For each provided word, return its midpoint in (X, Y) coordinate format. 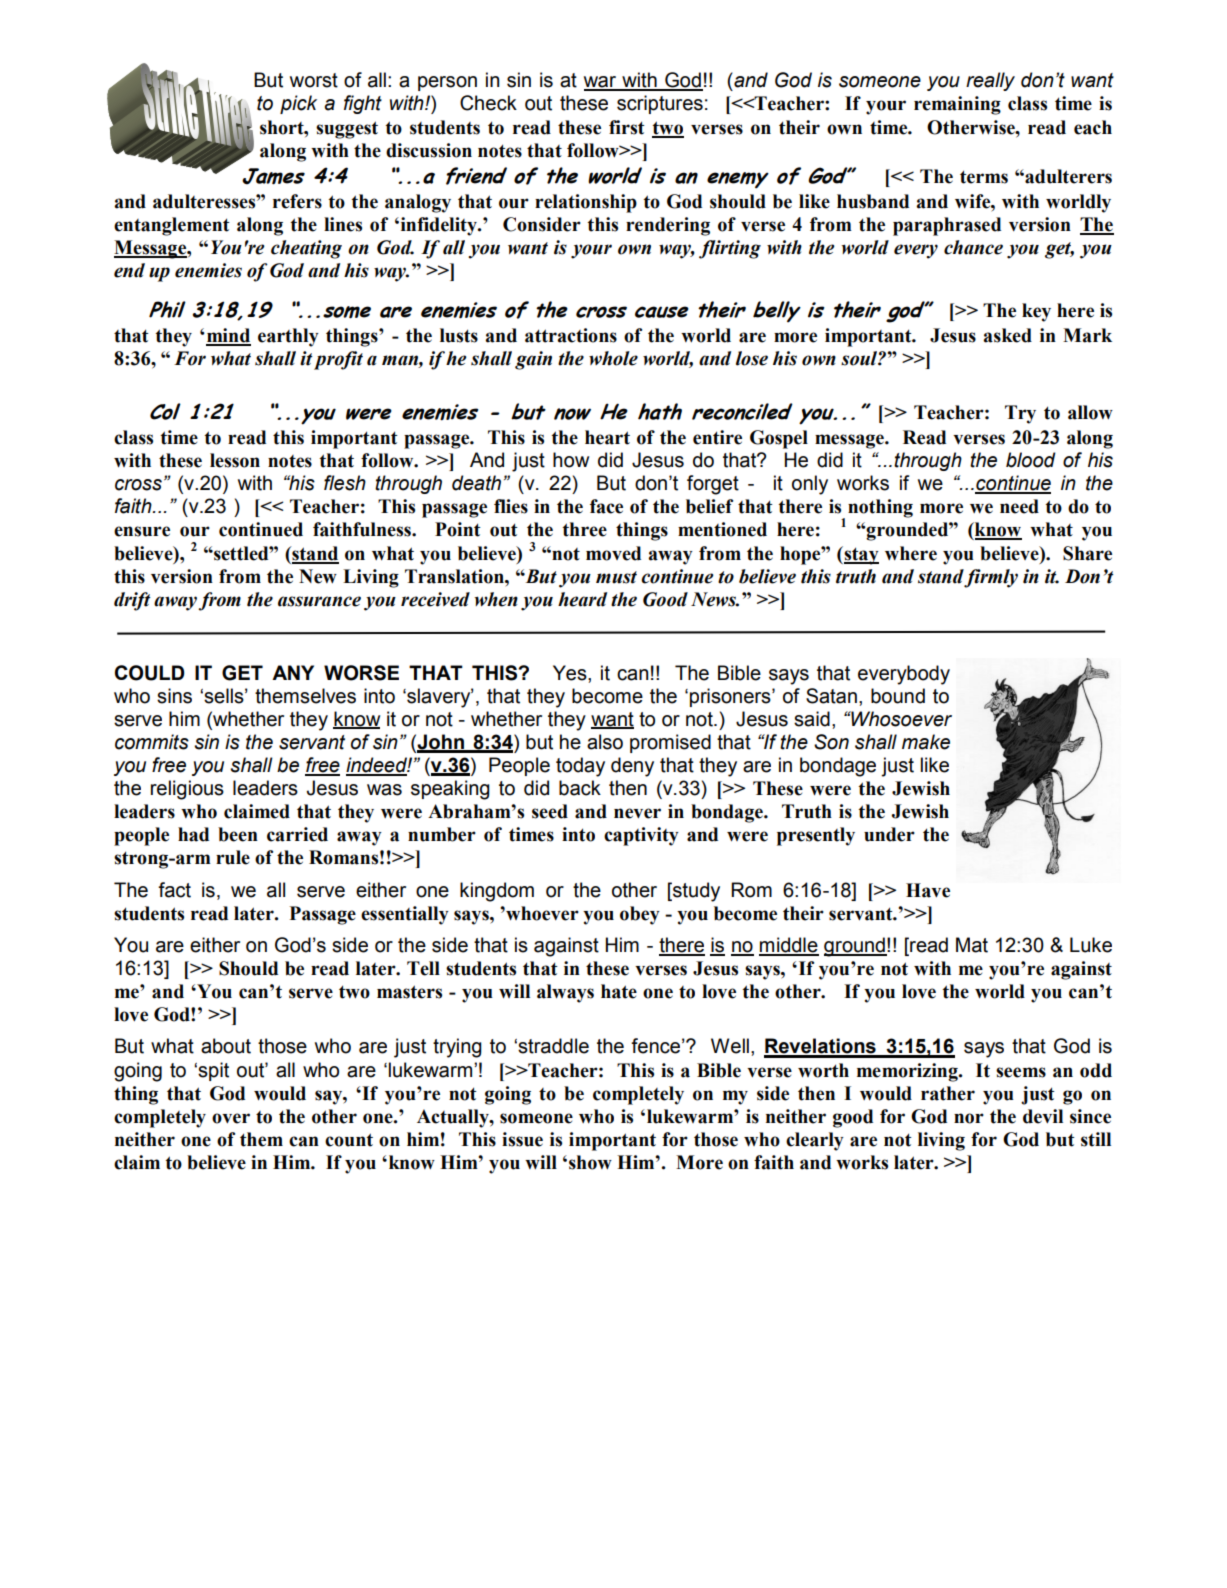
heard (582, 599)
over (231, 1118)
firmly (991, 578)
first (627, 127)
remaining (957, 105)
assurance (319, 601)
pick (298, 104)
